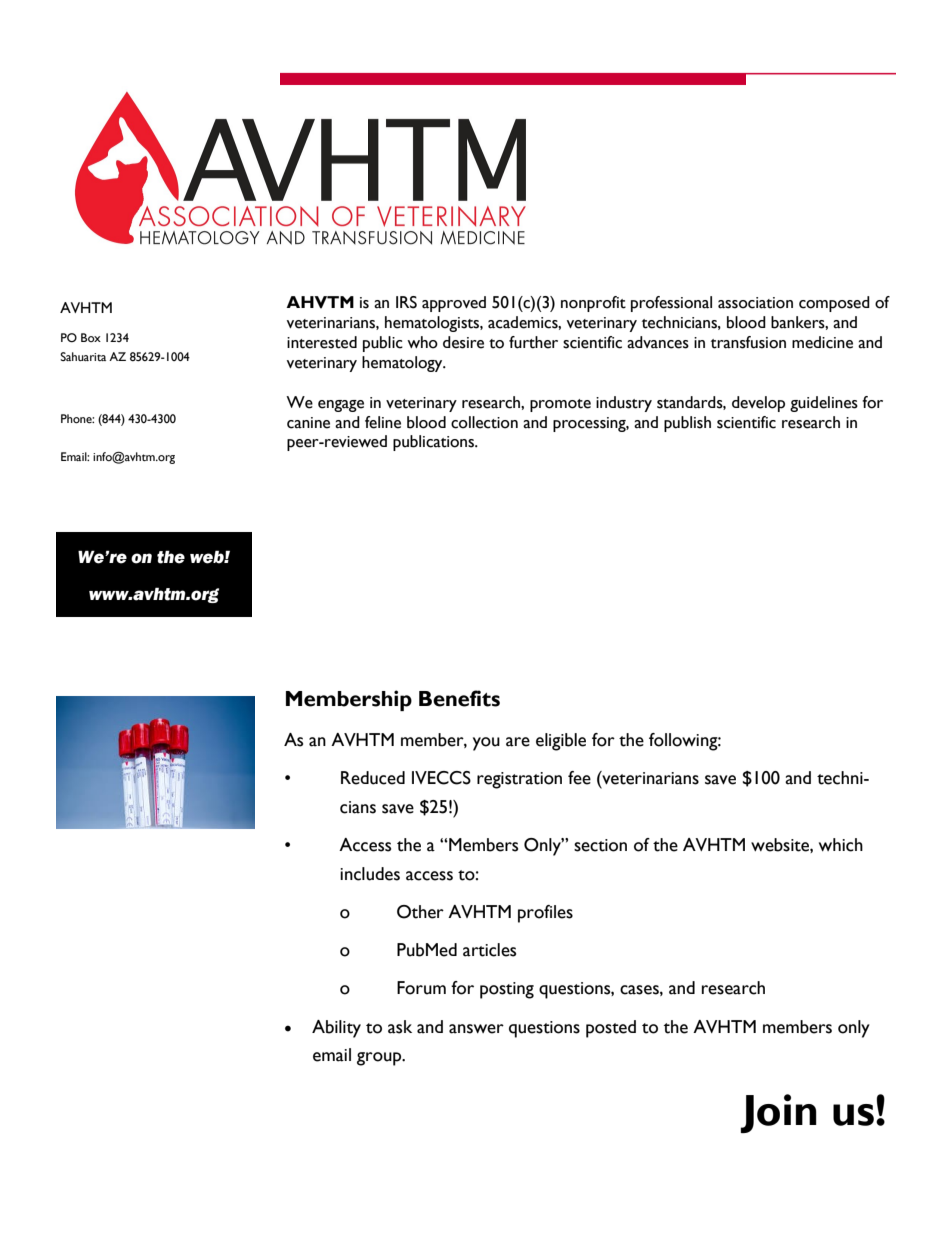 The width and height of the screenshot is (952, 1233). I want to click on Box, so click(91, 337).
